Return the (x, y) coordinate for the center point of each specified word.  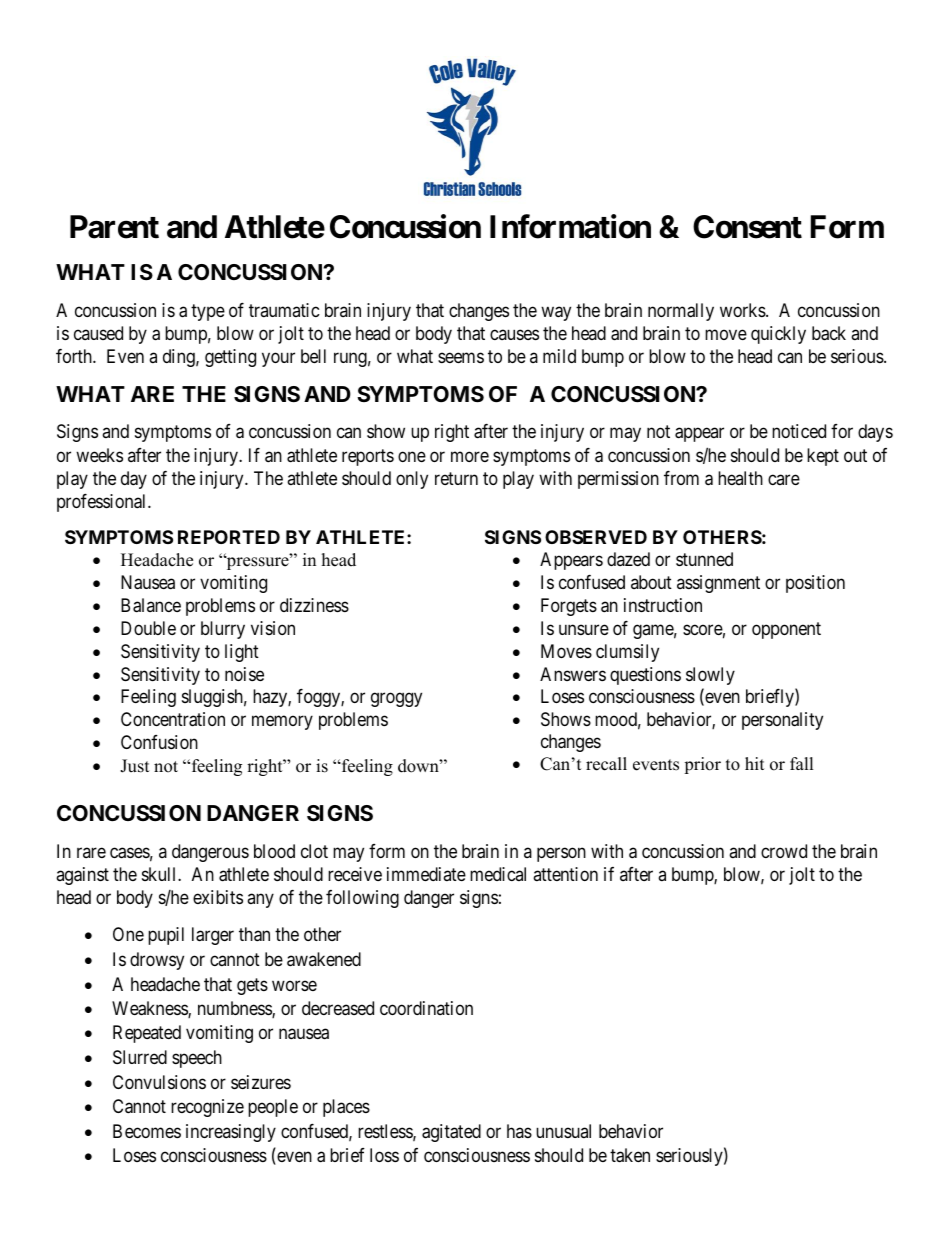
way (556, 313)
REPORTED (229, 537)
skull (160, 874)
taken (630, 1155)
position (815, 584)
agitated (451, 1133)
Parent (114, 227)
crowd (784, 851)
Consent (747, 227)
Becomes (147, 1131)
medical (498, 874)
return (456, 478)
